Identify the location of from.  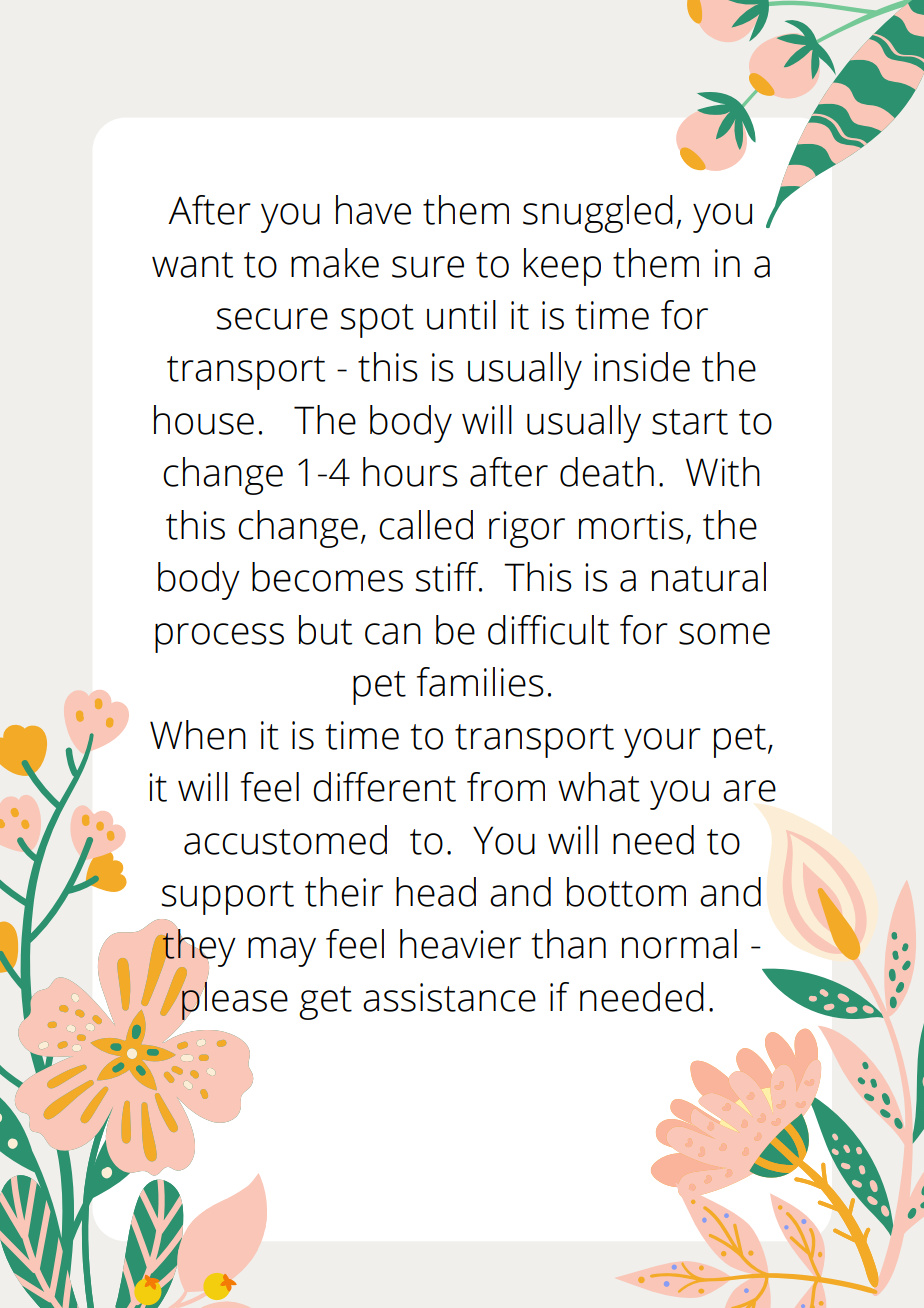
(506, 787).
